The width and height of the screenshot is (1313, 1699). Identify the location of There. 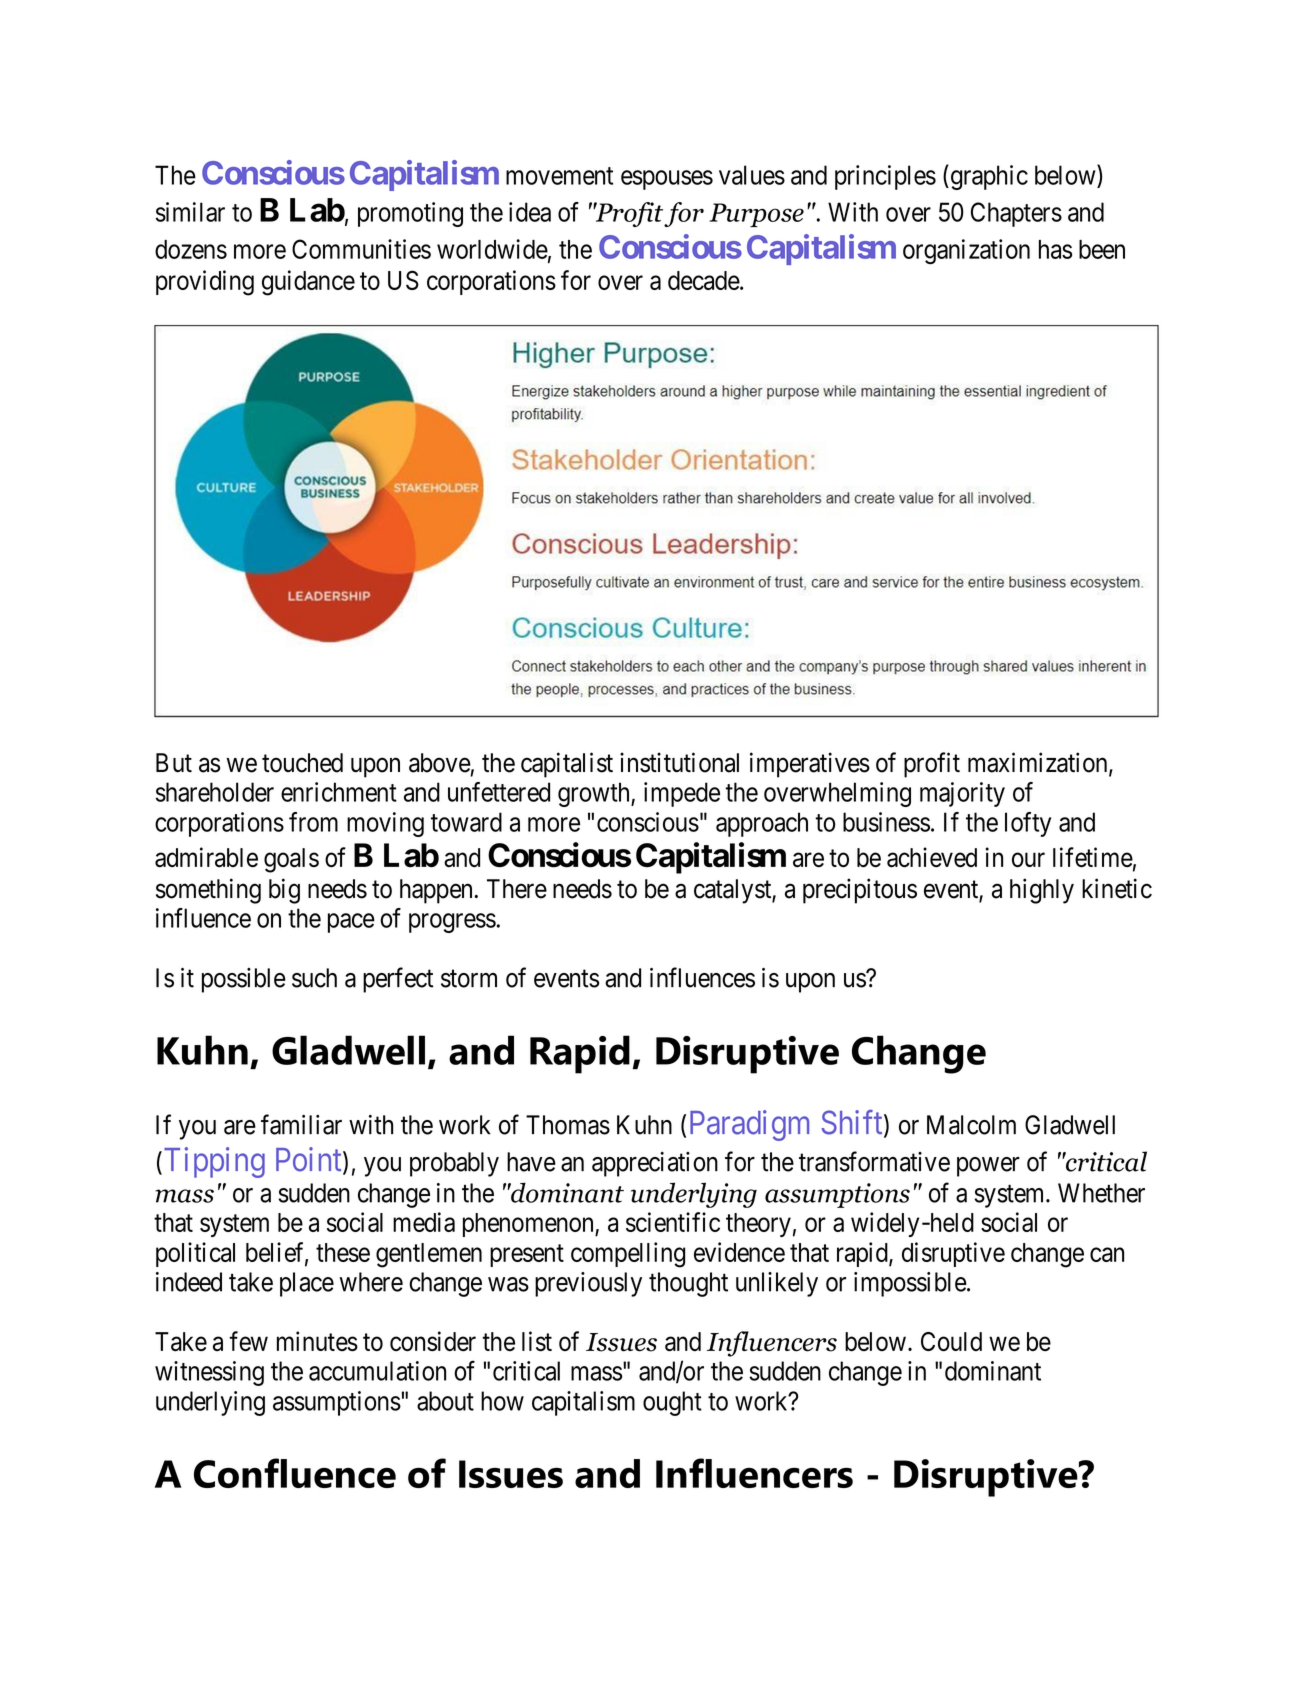
(517, 889).
